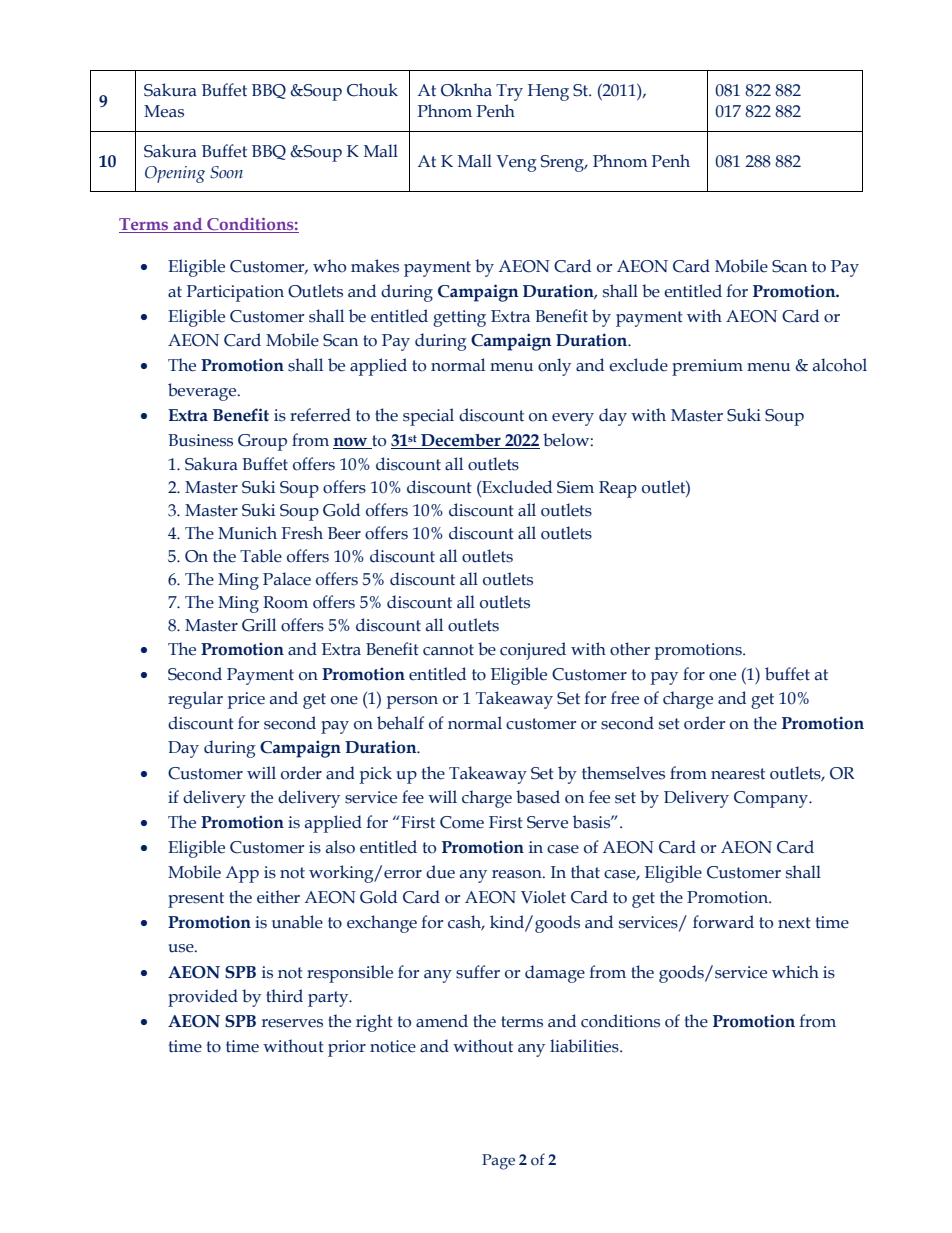 This page has width=952, height=1233. I want to click on next, so click(794, 923).
